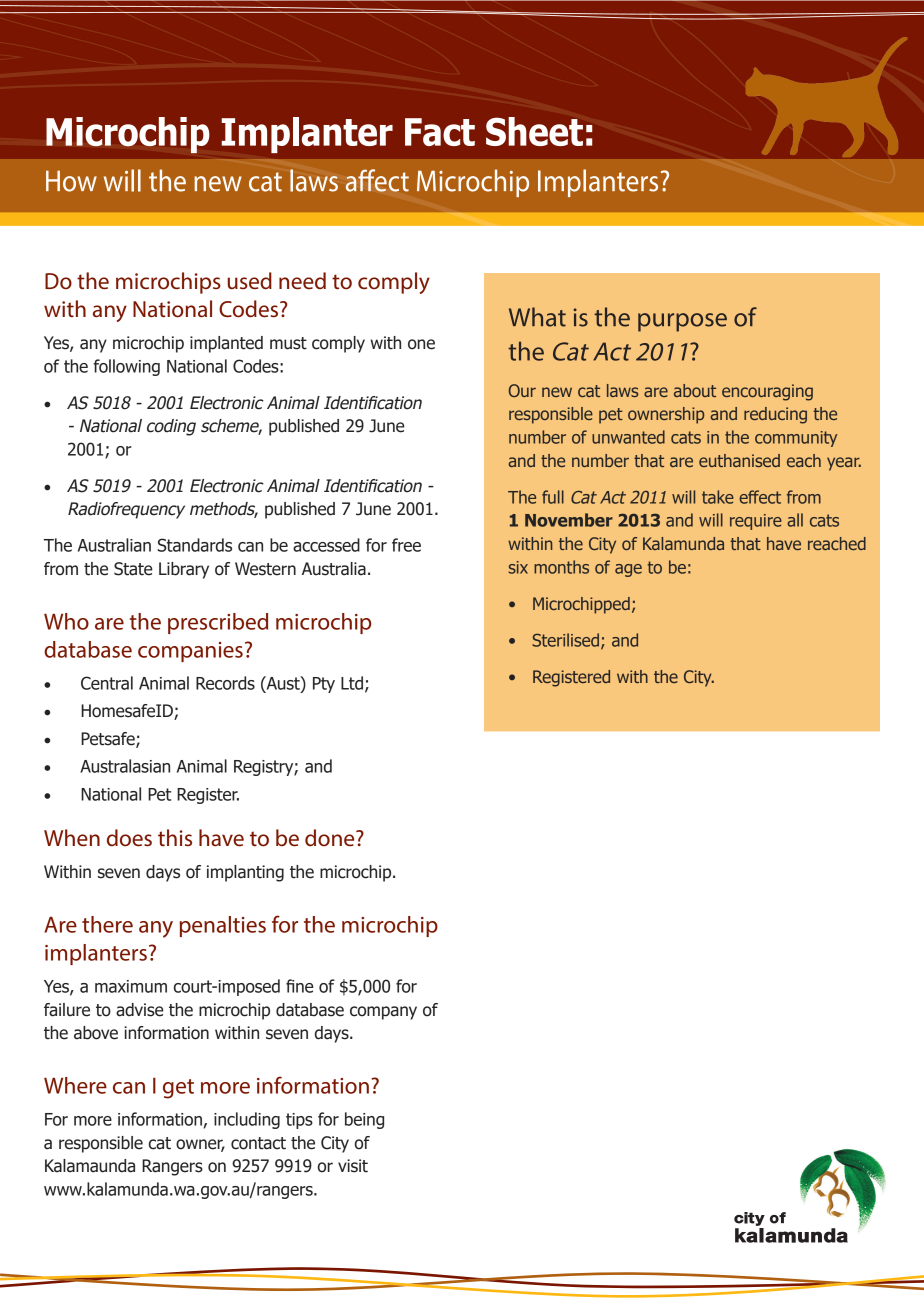 This screenshot has width=924, height=1308. What do you see at coordinates (195, 545) in the screenshot?
I see `Standards` at bounding box center [195, 545].
